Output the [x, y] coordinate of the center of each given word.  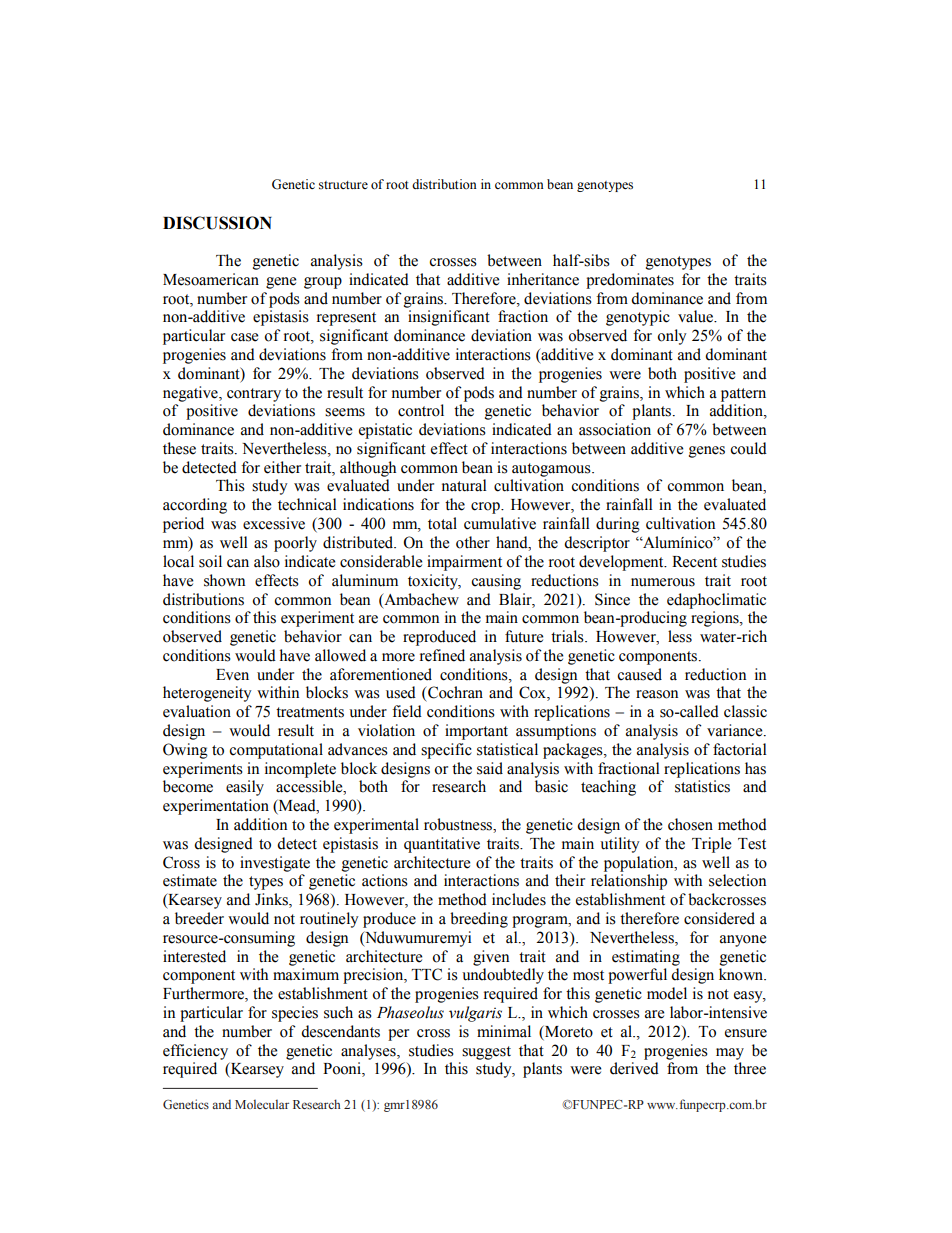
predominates [630, 281]
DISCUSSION [217, 223]
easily [245, 788]
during [618, 525]
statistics [702, 786]
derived [634, 1068]
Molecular [262, 1104]
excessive [274, 523]
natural [464, 485]
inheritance [543, 279]
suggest [486, 1053]
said [490, 768]
